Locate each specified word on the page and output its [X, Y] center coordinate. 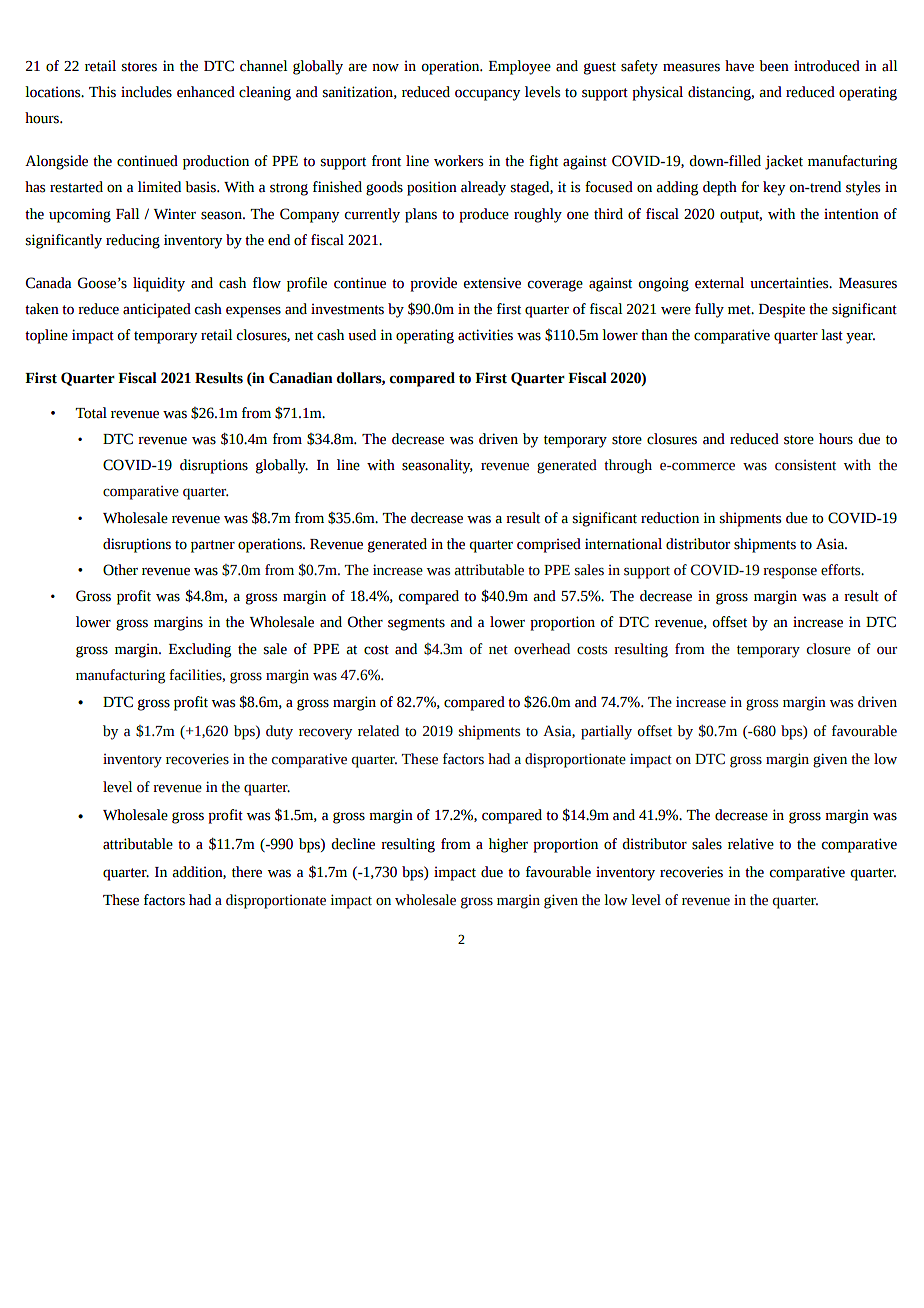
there [247, 872]
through [628, 466]
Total [91, 413]
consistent [805, 465]
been [774, 66]
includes [146, 92]
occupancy [488, 95]
